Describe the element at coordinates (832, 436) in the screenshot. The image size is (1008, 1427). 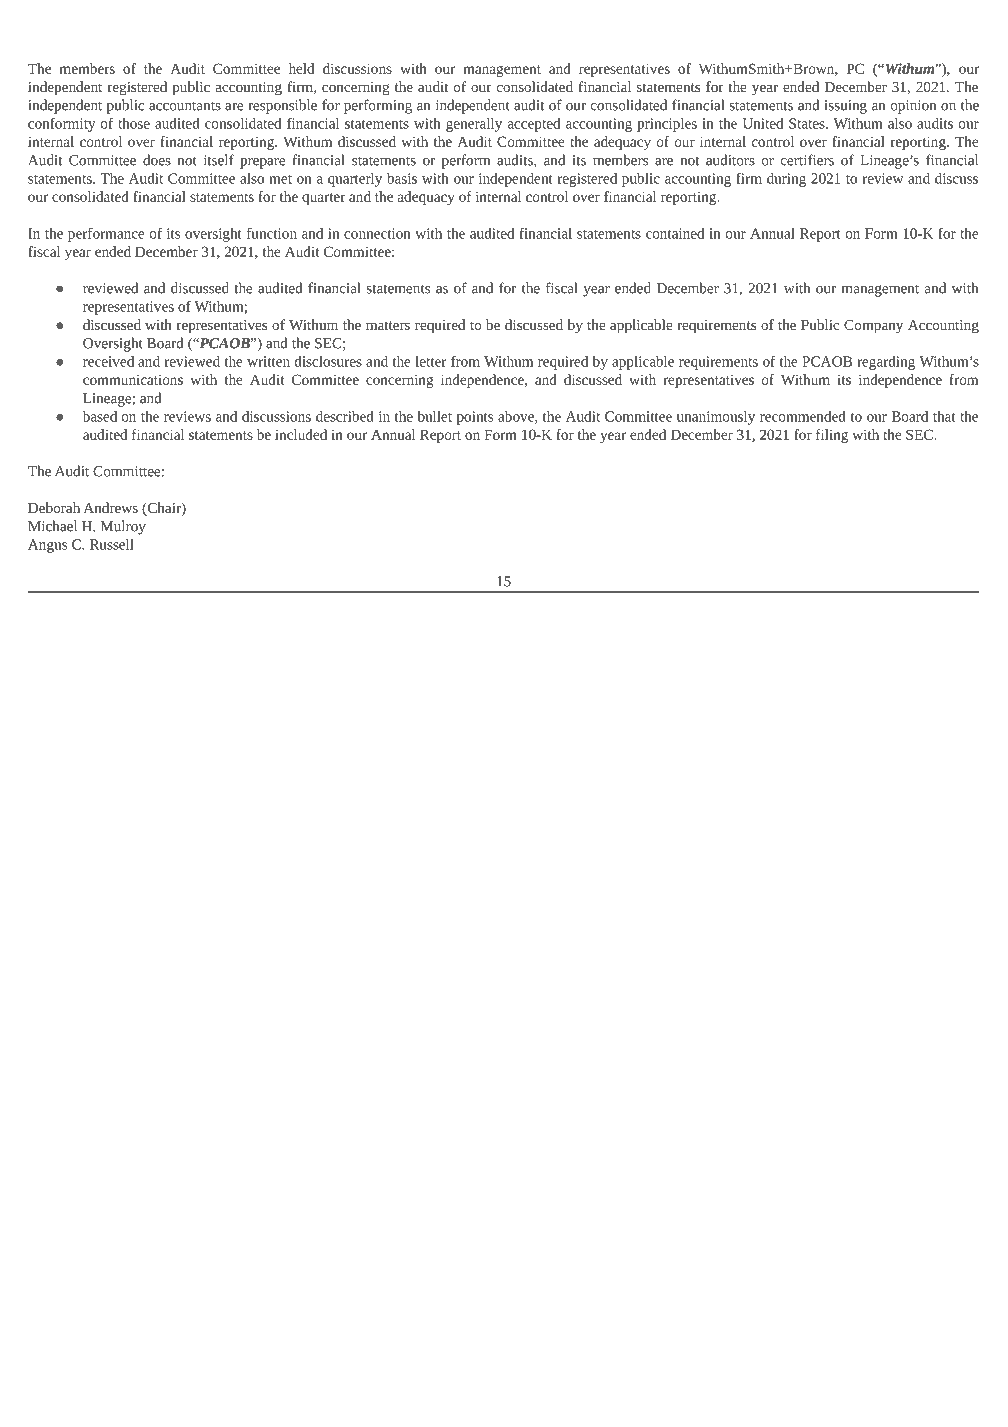
I see `filing` at that location.
